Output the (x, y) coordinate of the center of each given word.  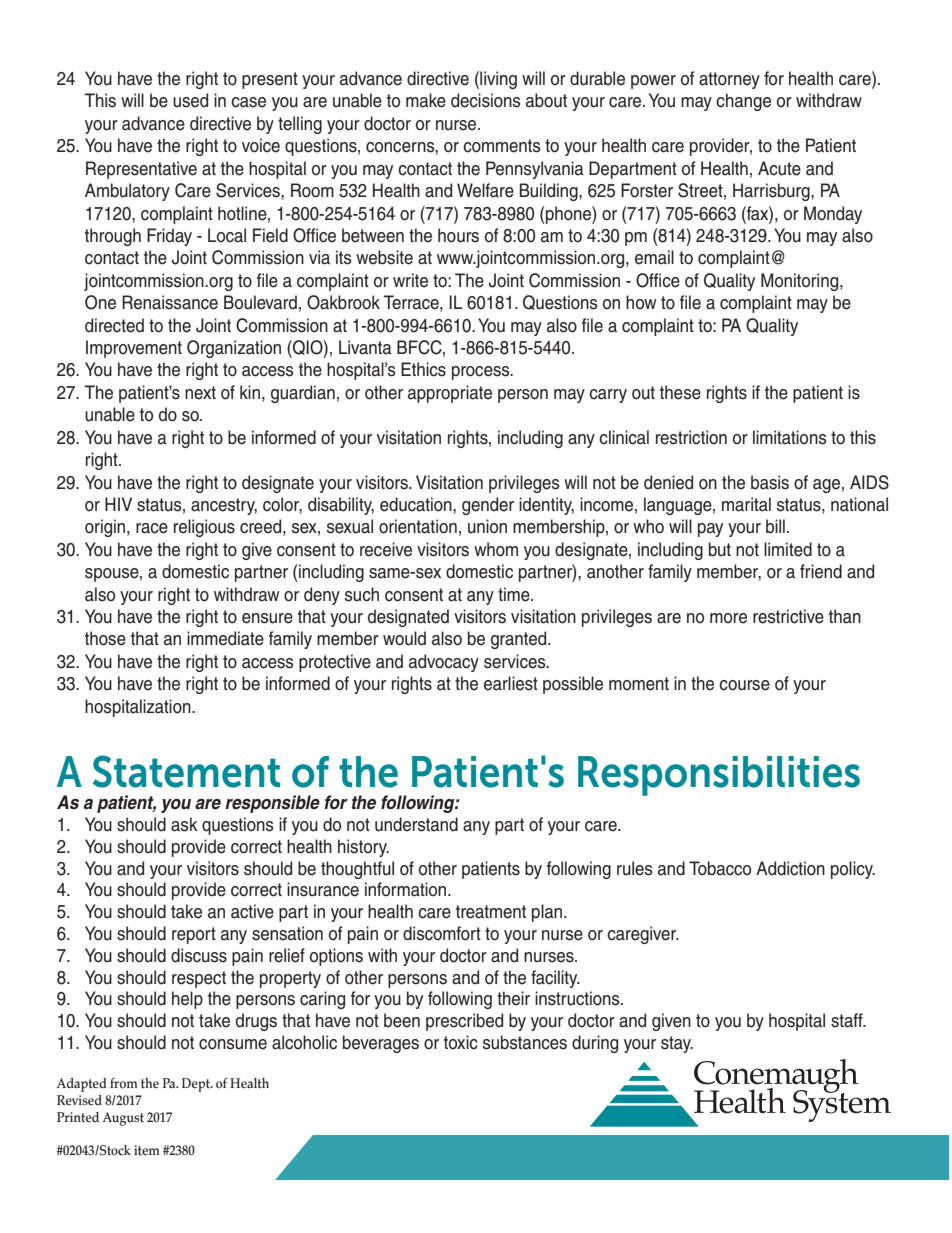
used (190, 100)
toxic (461, 1042)
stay (677, 1044)
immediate (225, 638)
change (743, 102)
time (515, 594)
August (123, 1119)
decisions (485, 100)
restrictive (788, 616)
